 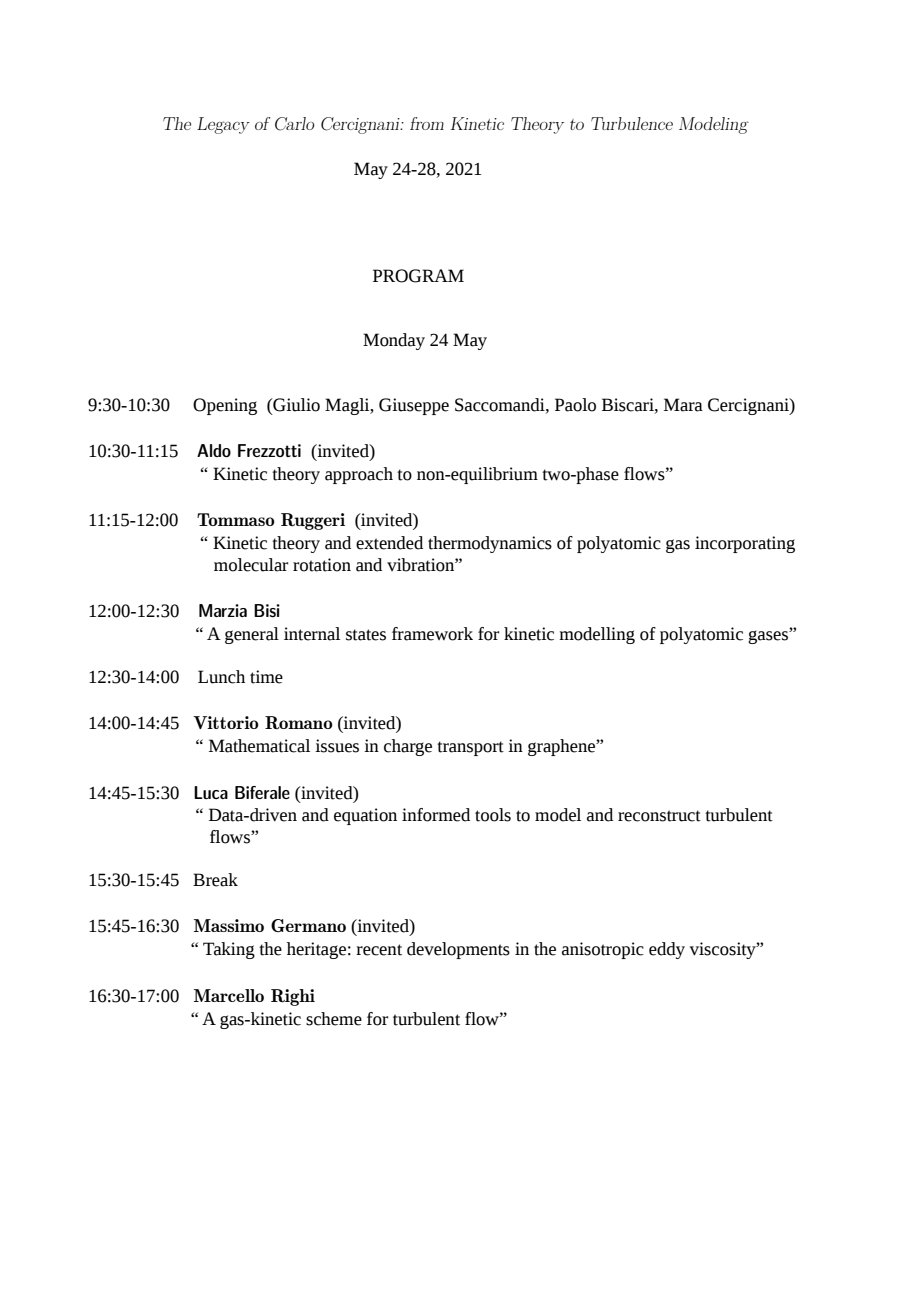 What do you see at coordinates (745, 544) in the page?
I see `incorporating` at bounding box center [745, 544].
